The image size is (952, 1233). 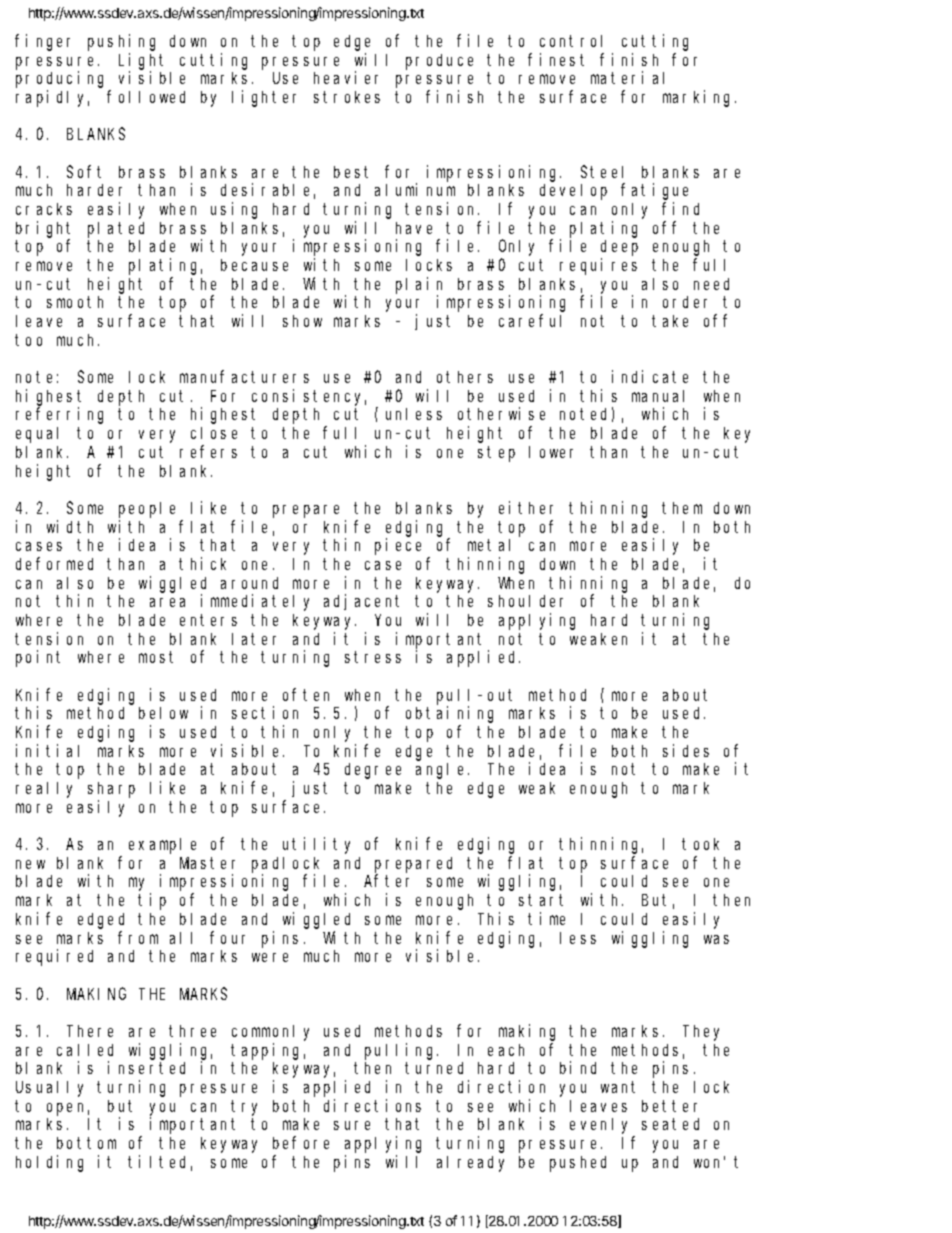 What do you see at coordinates (302, 321) in the image?
I see `show` at bounding box center [302, 321].
